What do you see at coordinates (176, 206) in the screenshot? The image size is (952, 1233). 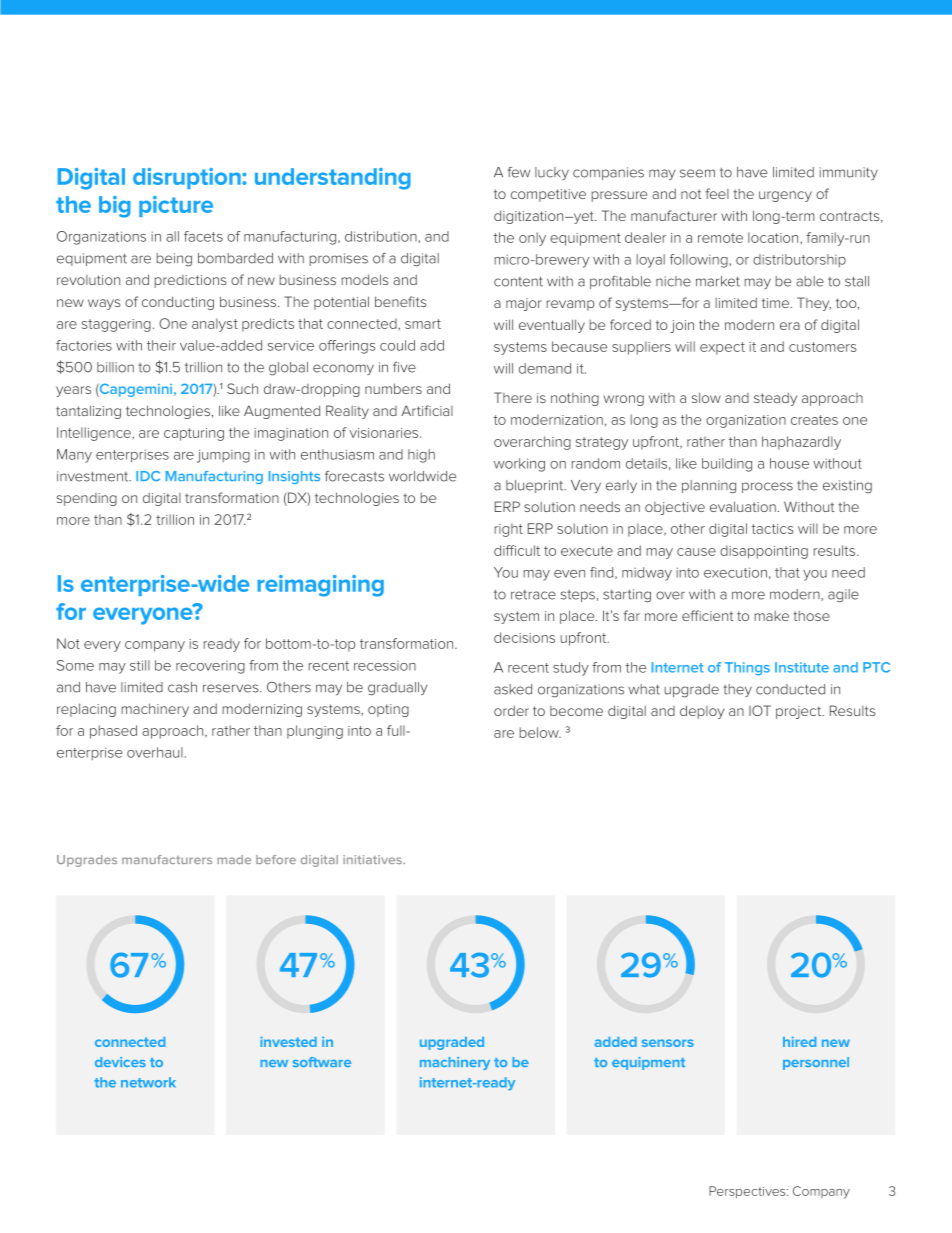 I see `picture` at bounding box center [176, 206].
